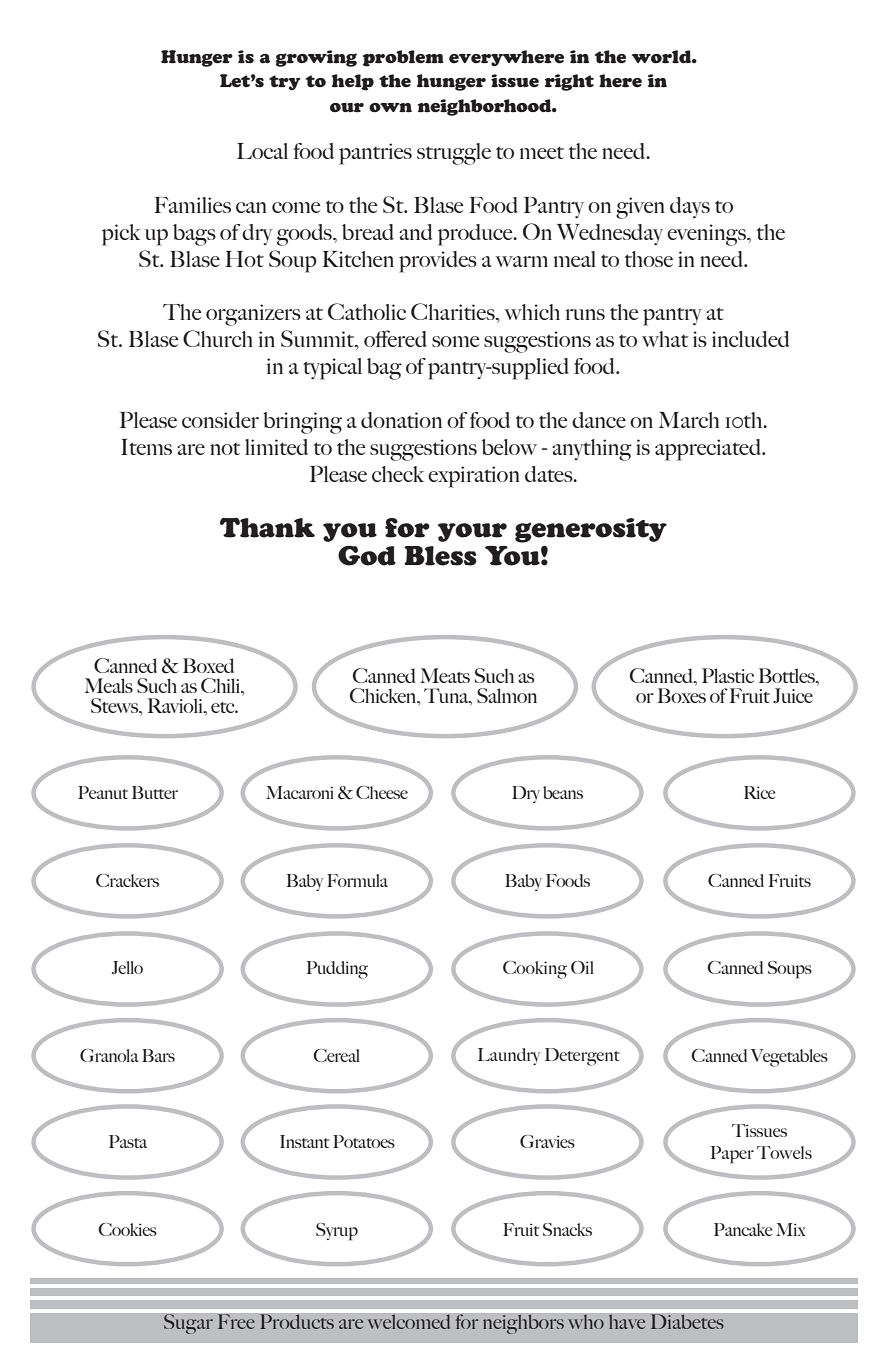 This page has width=887, height=1372. I want to click on produce, so click(476, 235).
